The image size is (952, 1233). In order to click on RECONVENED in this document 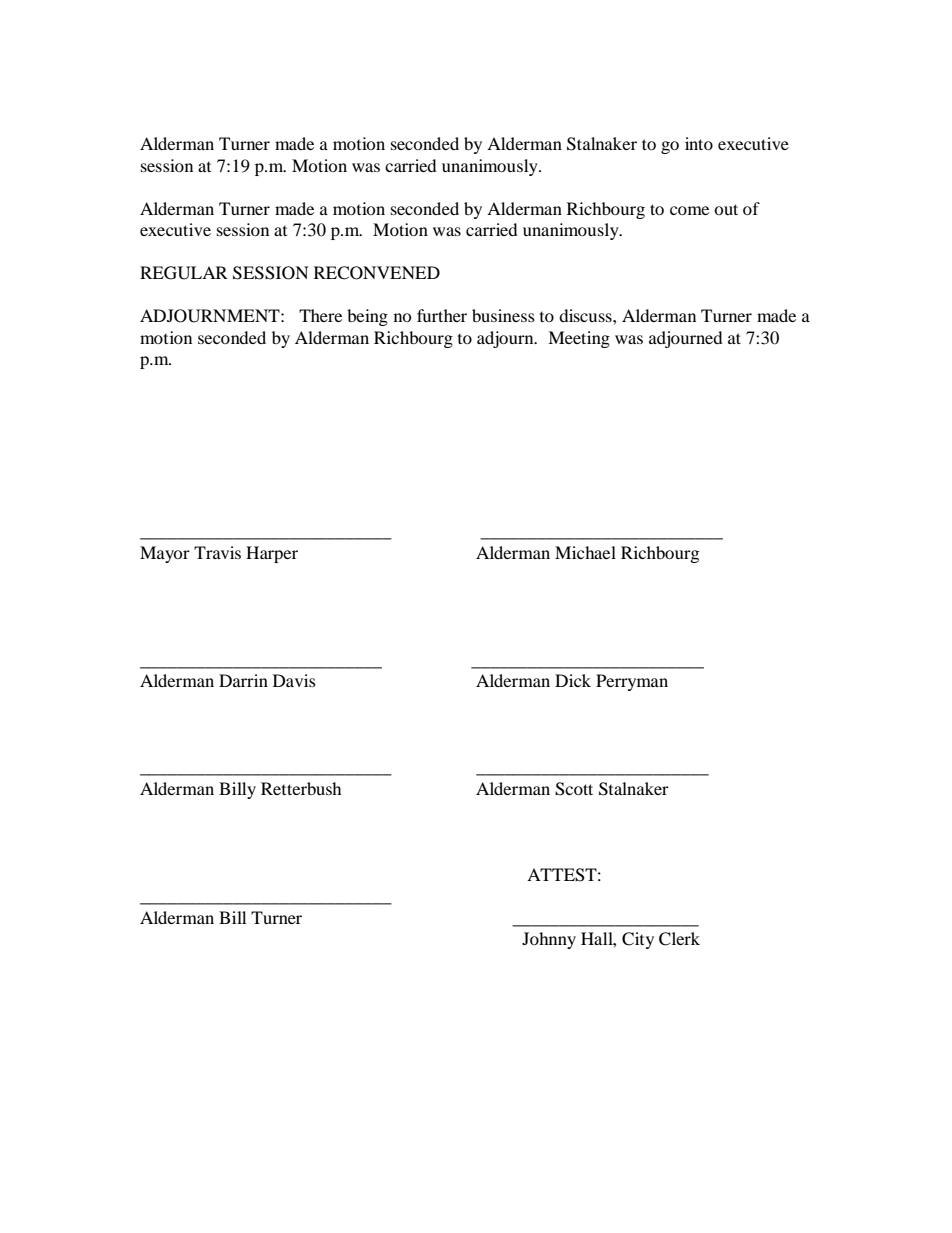, I will do `click(377, 273)`.
